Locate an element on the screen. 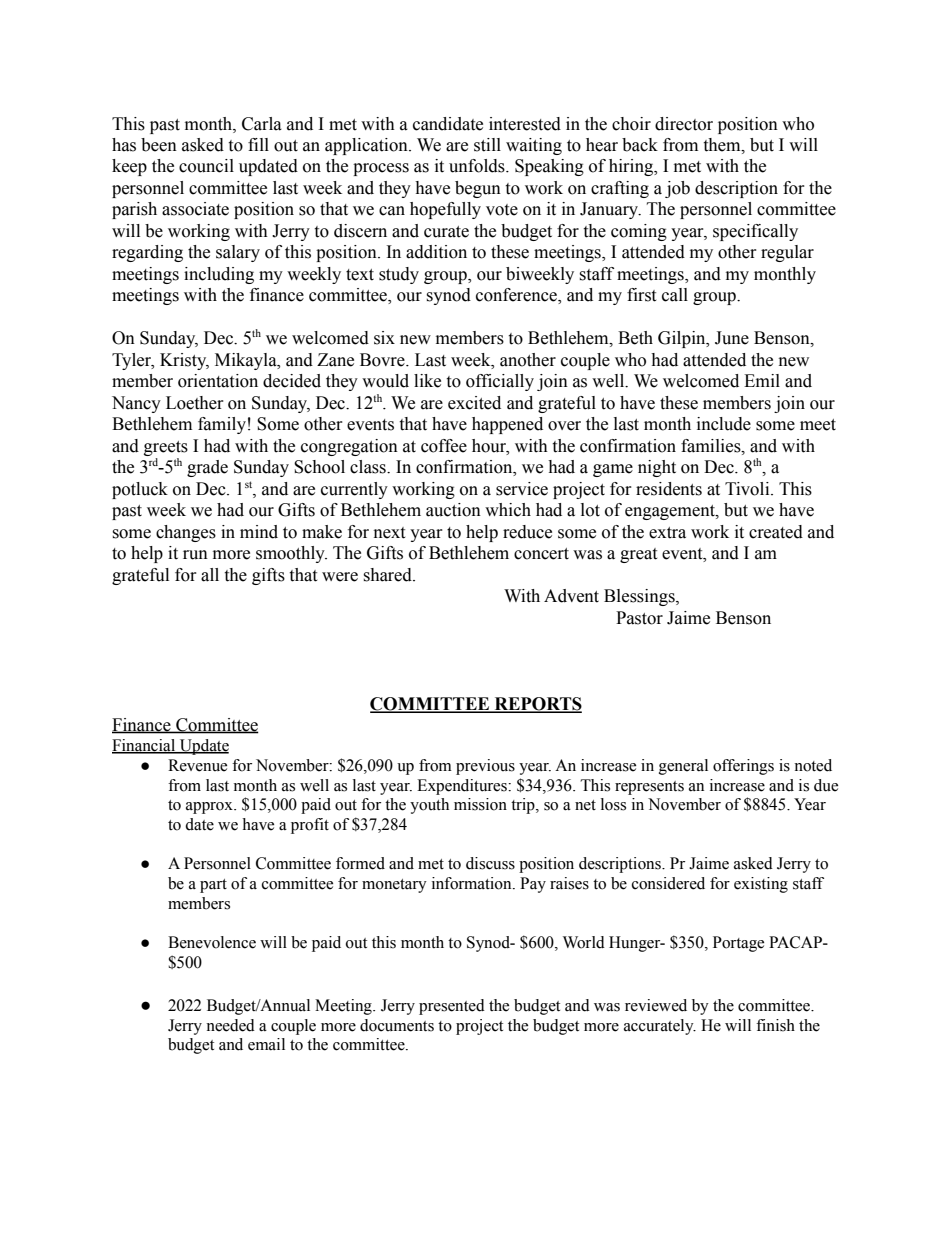  still is located at coordinates (487, 145).
